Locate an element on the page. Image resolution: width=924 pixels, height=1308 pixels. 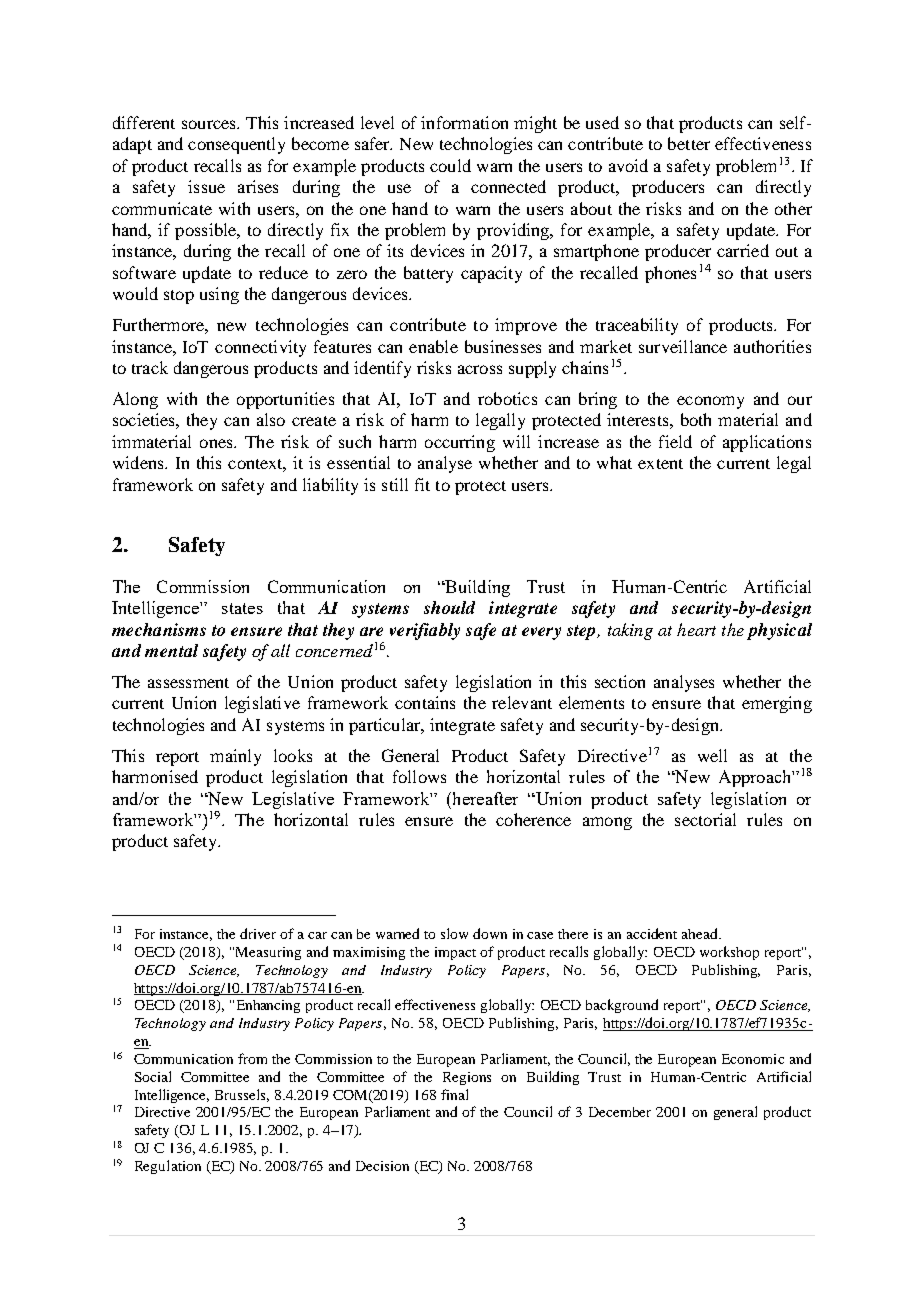
December is located at coordinates (620, 1112).
